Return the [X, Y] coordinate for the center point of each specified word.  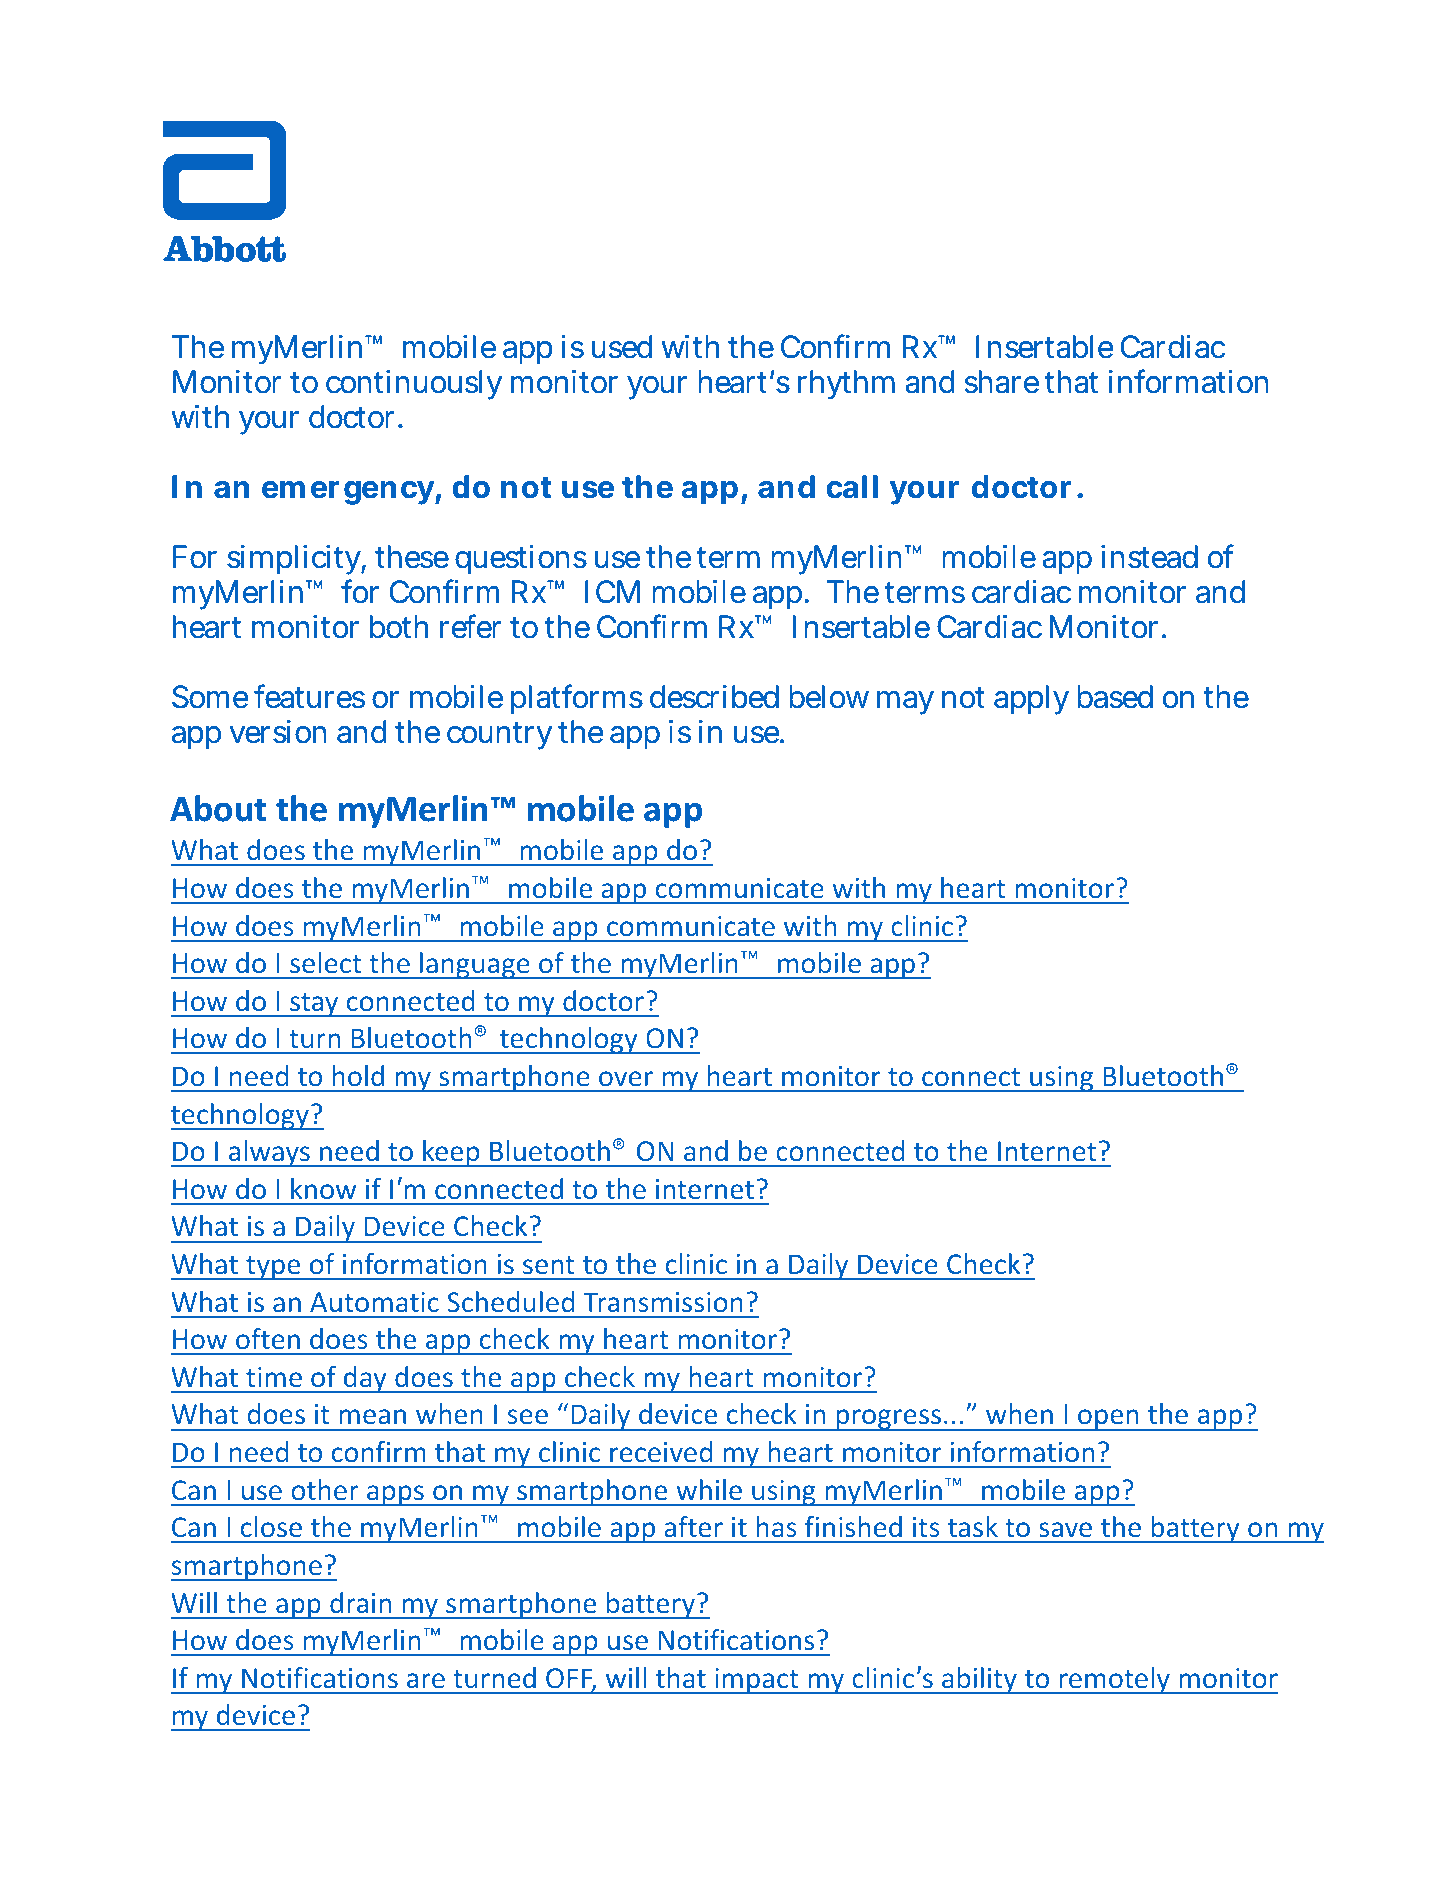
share [1002, 382]
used [622, 347]
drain [360, 1602]
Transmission [663, 1302]
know [323, 1188]
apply [1031, 700]
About [218, 808]
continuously [414, 385]
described [714, 697]
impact [757, 1681]
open [1108, 1420]
